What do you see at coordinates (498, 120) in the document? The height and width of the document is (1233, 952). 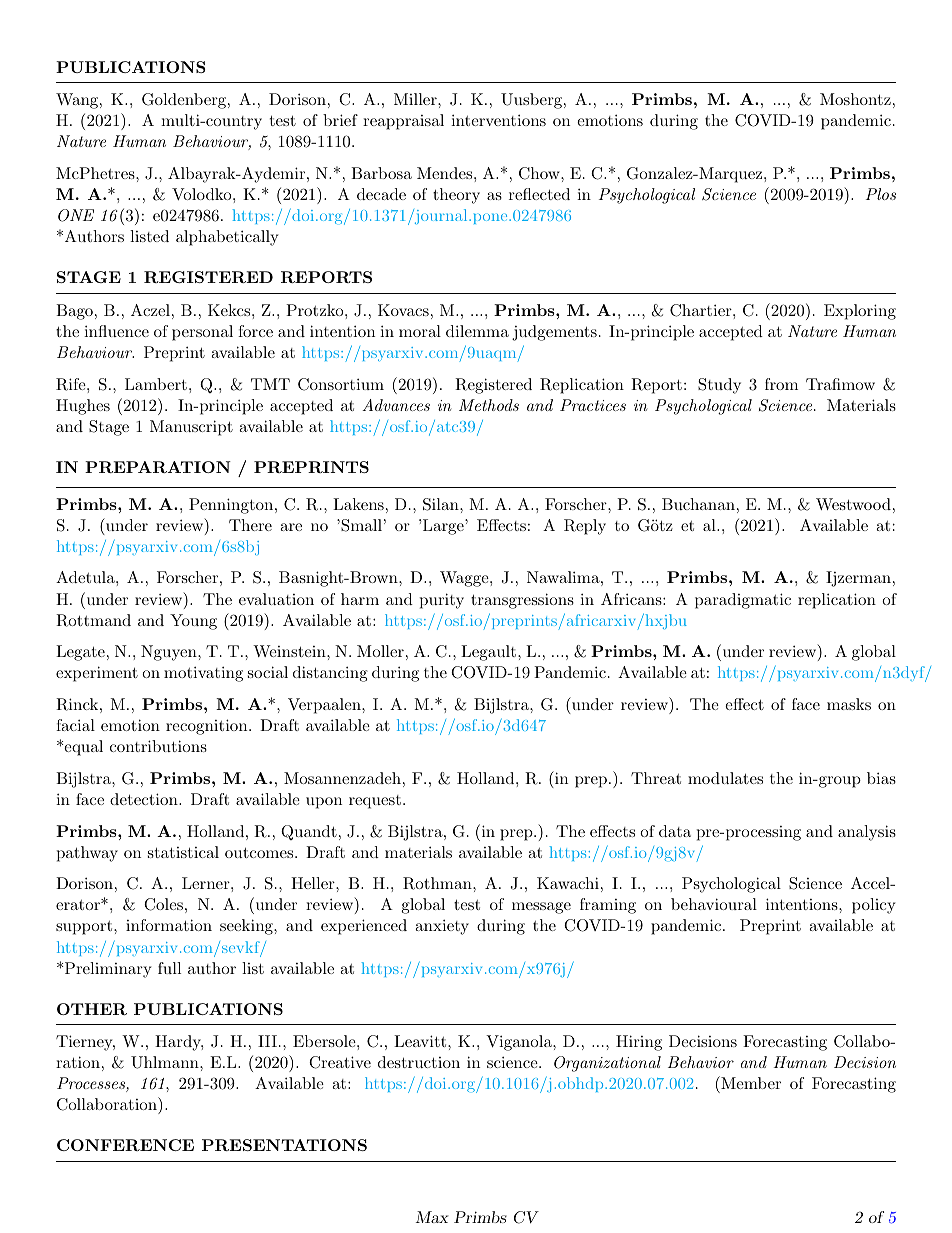 I see `interventions` at bounding box center [498, 120].
